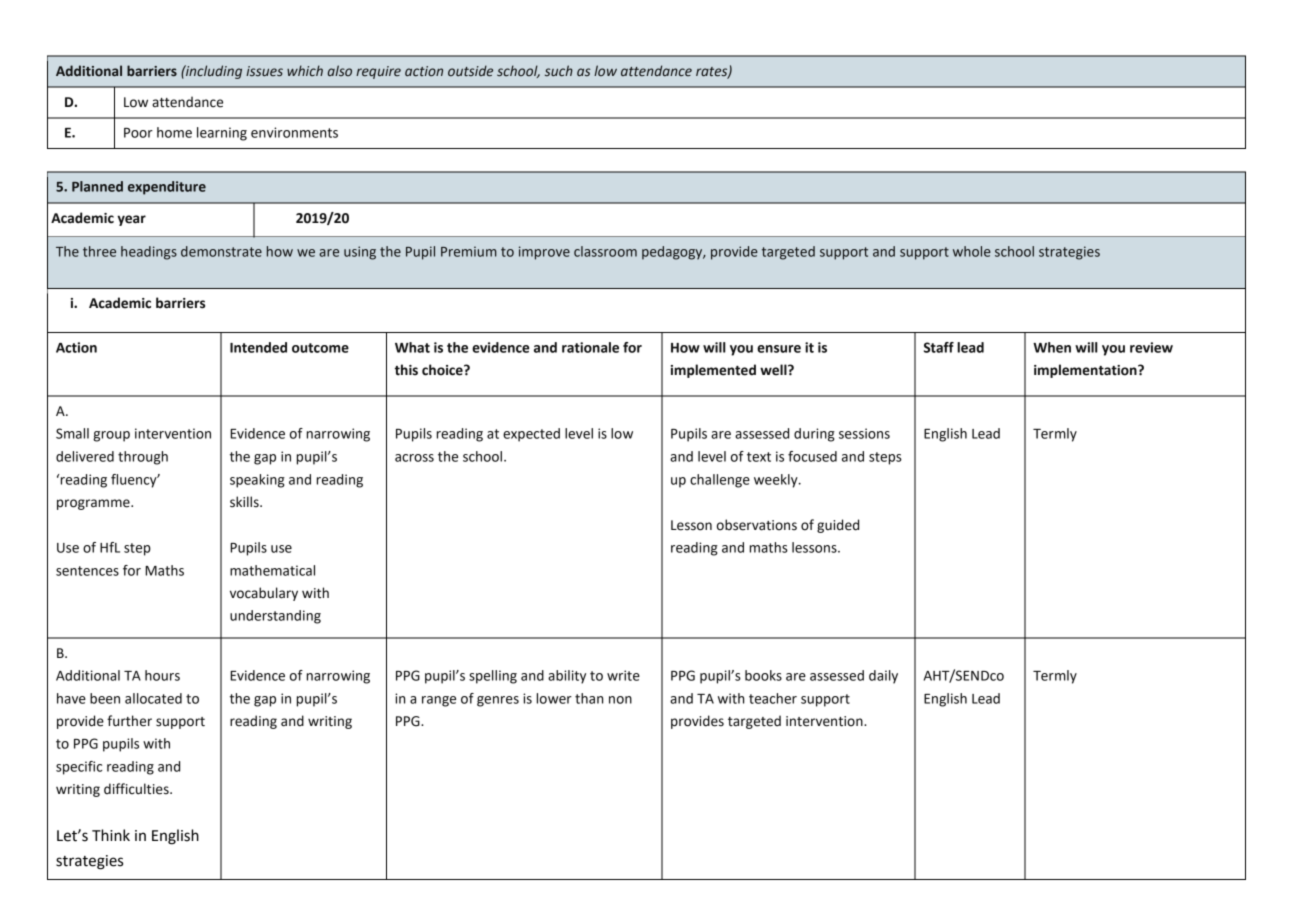 Image resolution: width=1308 pixels, height=924 pixels. I want to click on difficulties, so click(137, 789).
